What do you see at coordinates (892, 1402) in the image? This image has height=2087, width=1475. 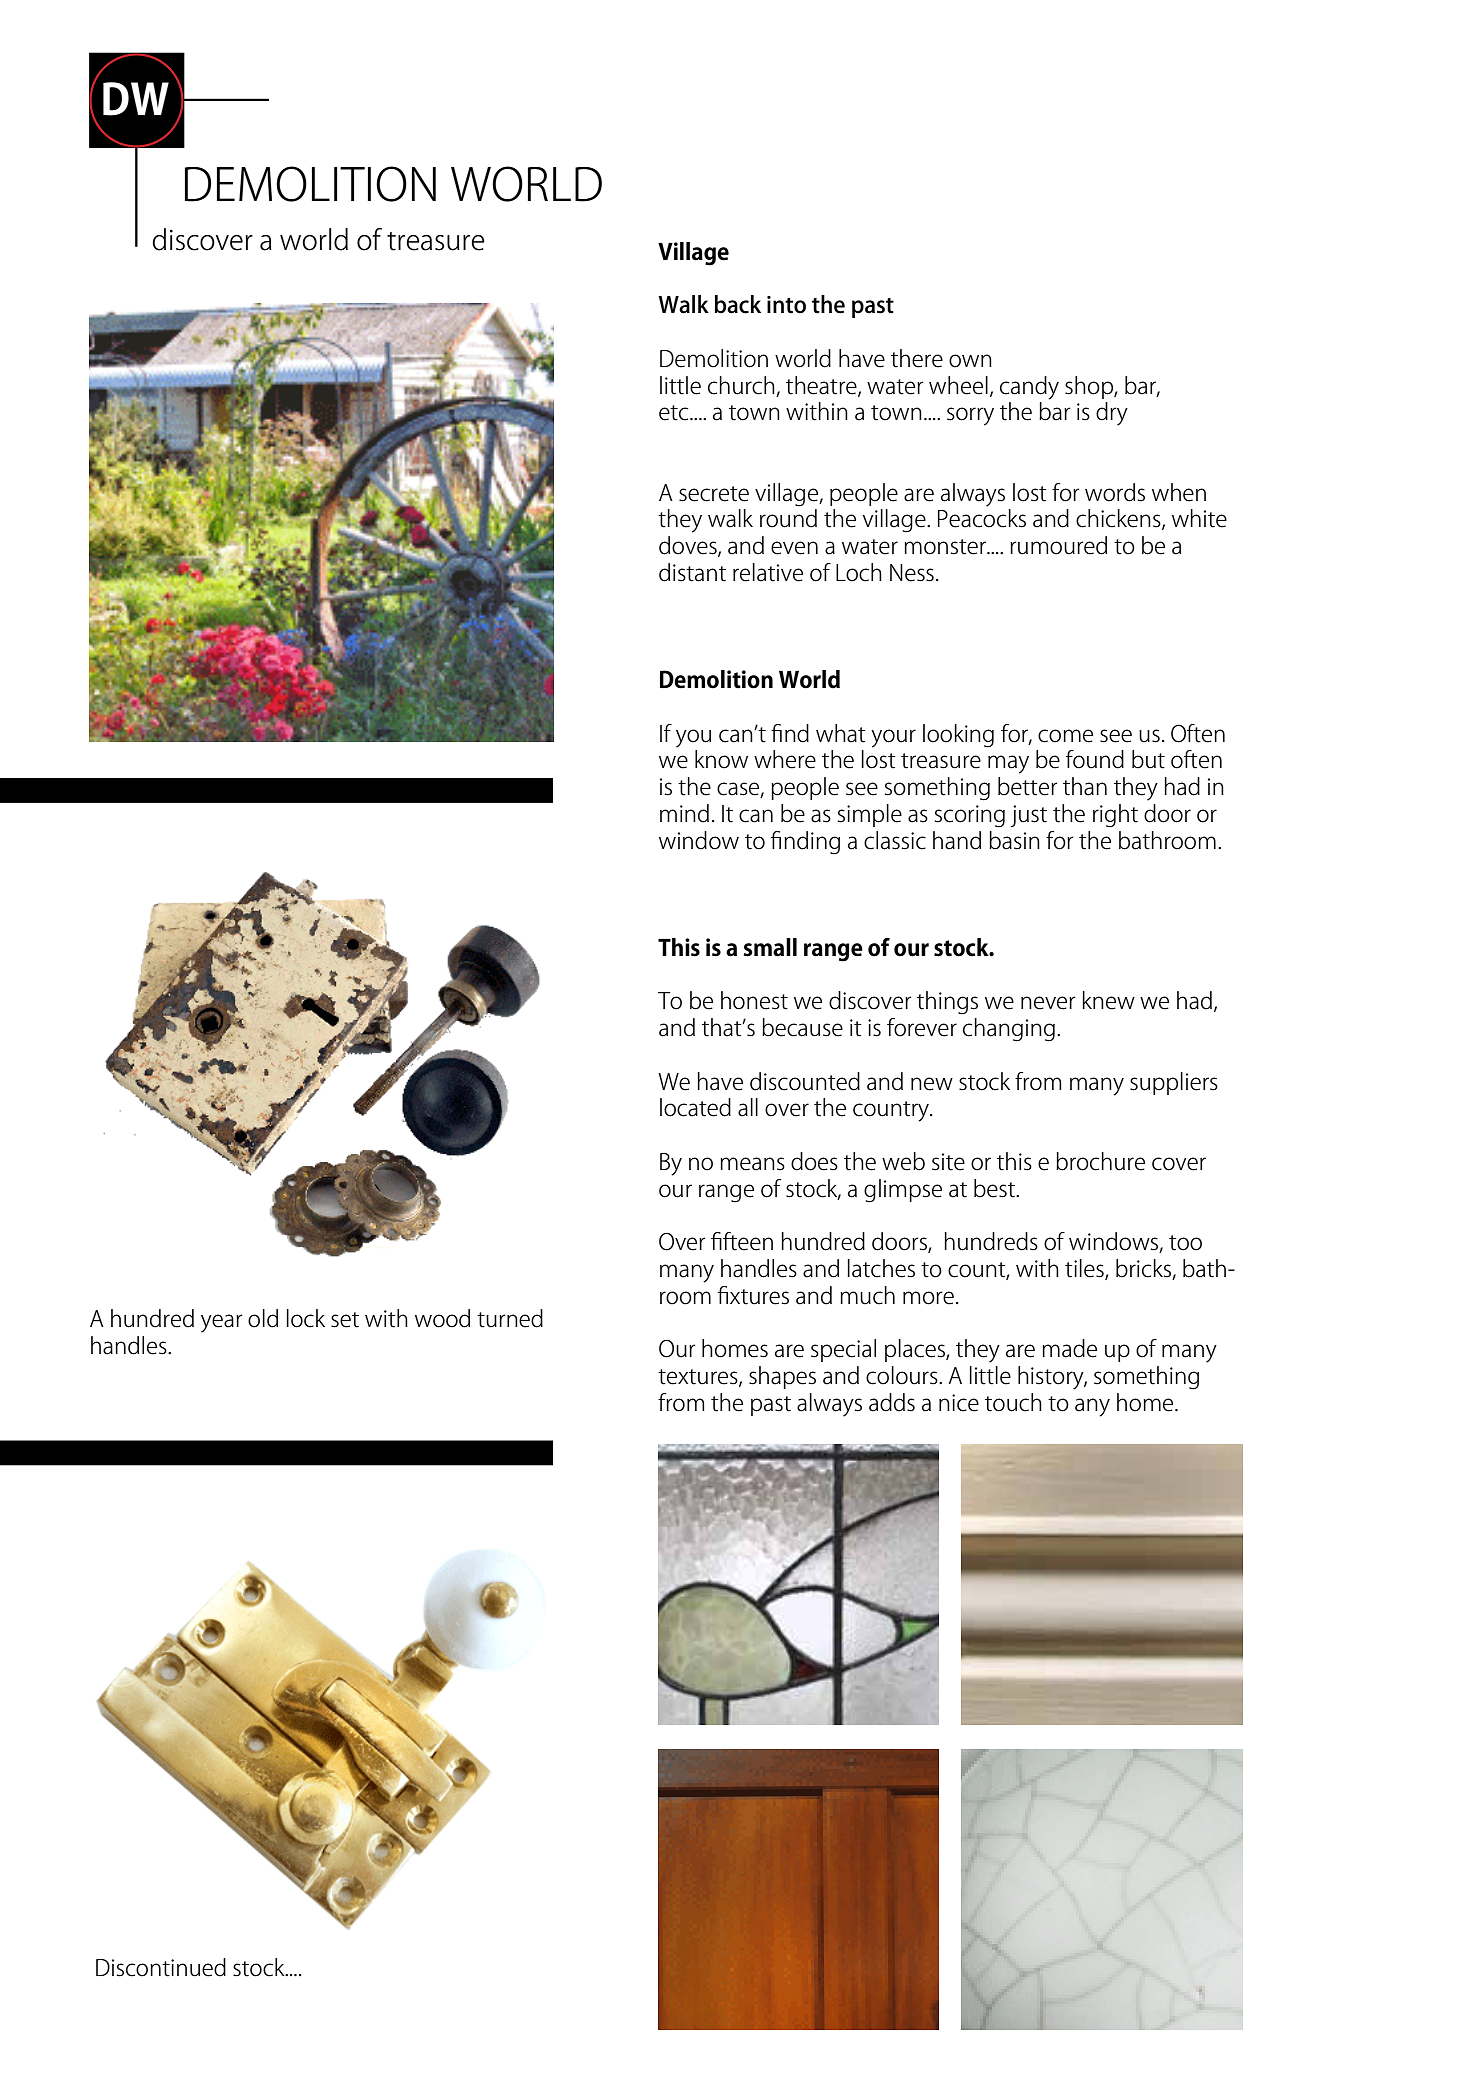 I see `adds` at bounding box center [892, 1402].
